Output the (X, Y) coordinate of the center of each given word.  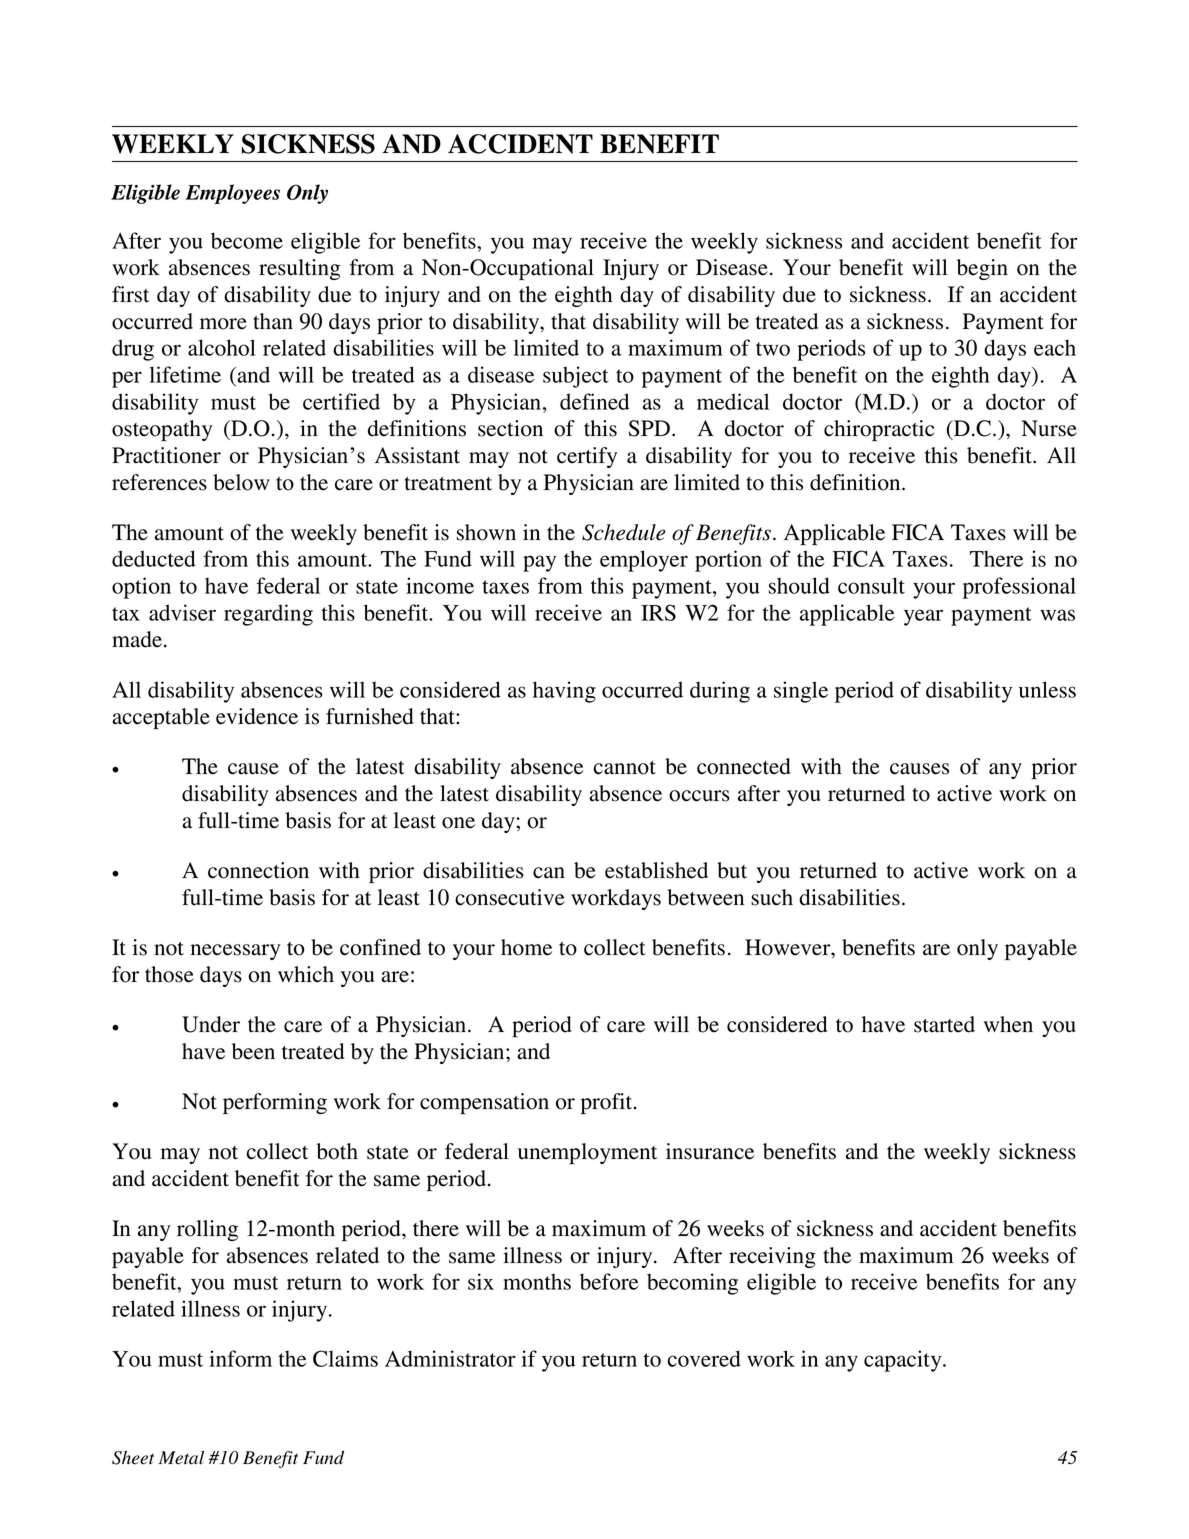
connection (258, 870)
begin (982, 269)
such (772, 897)
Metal (181, 1458)
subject (575, 377)
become (247, 240)
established (656, 870)
